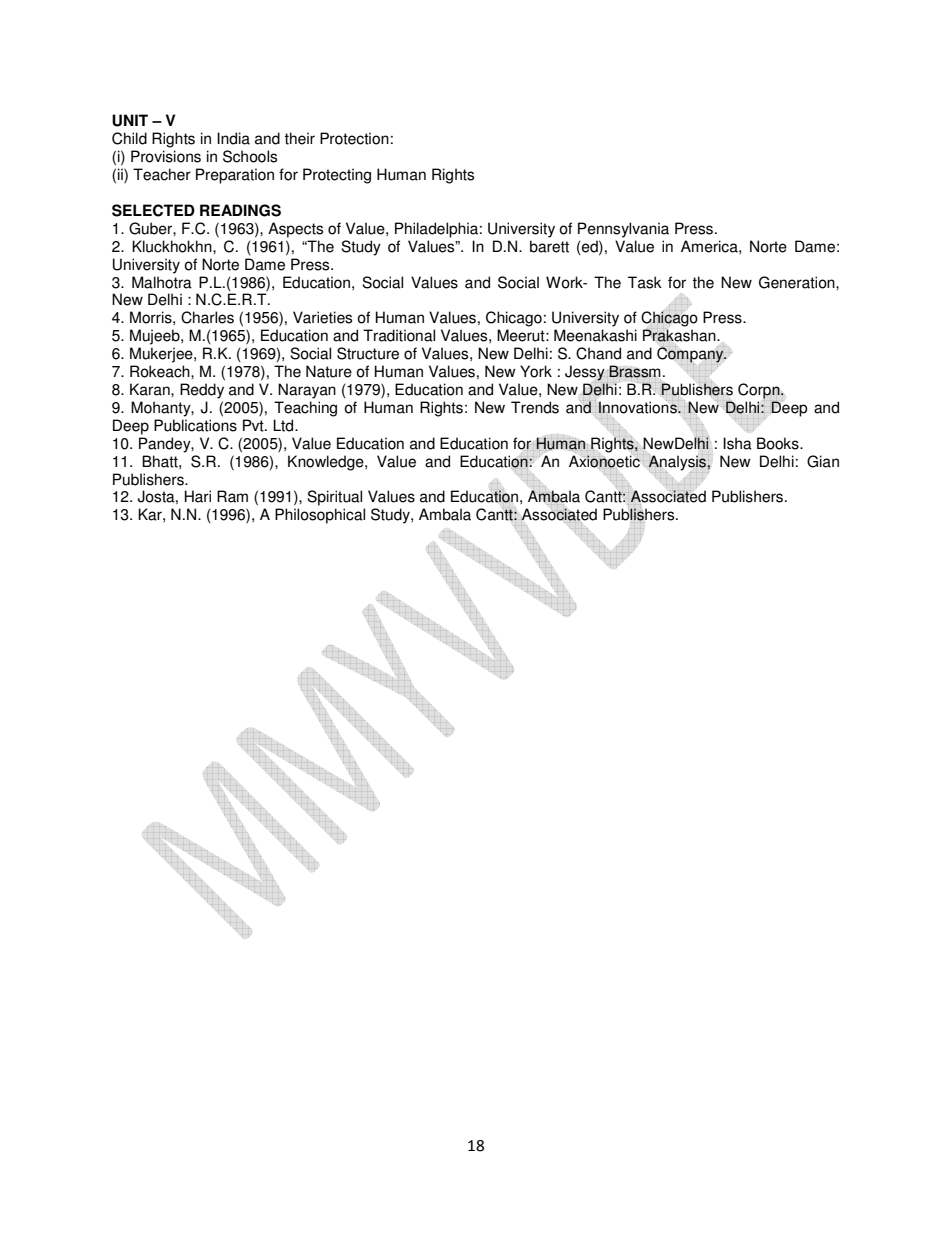 The width and height of the image is (952, 1233). I want to click on Protection, so click(354, 138).
